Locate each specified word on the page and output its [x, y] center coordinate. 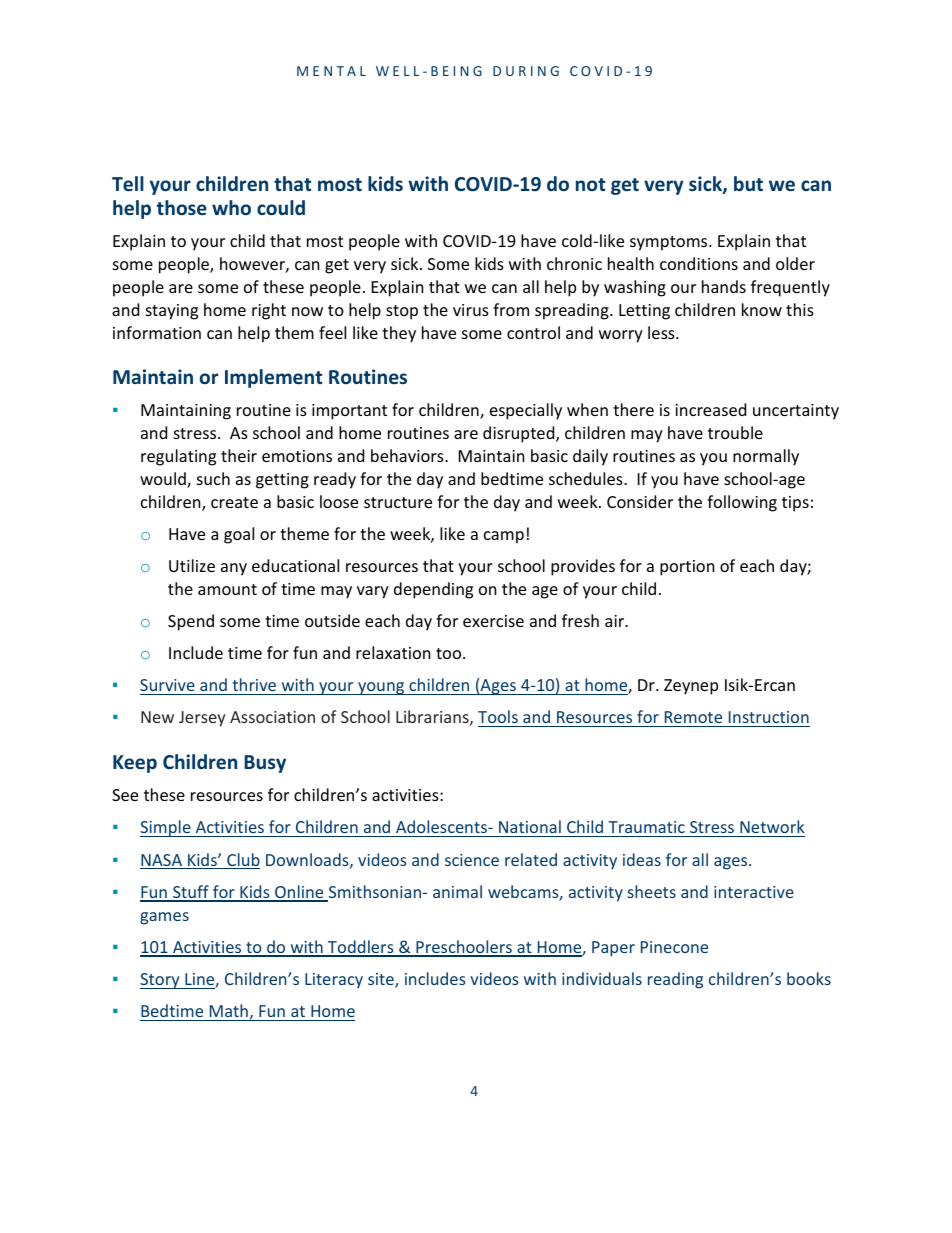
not [590, 184]
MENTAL [331, 71]
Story [161, 981]
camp [504, 537]
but [748, 183]
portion [687, 568]
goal [239, 535]
